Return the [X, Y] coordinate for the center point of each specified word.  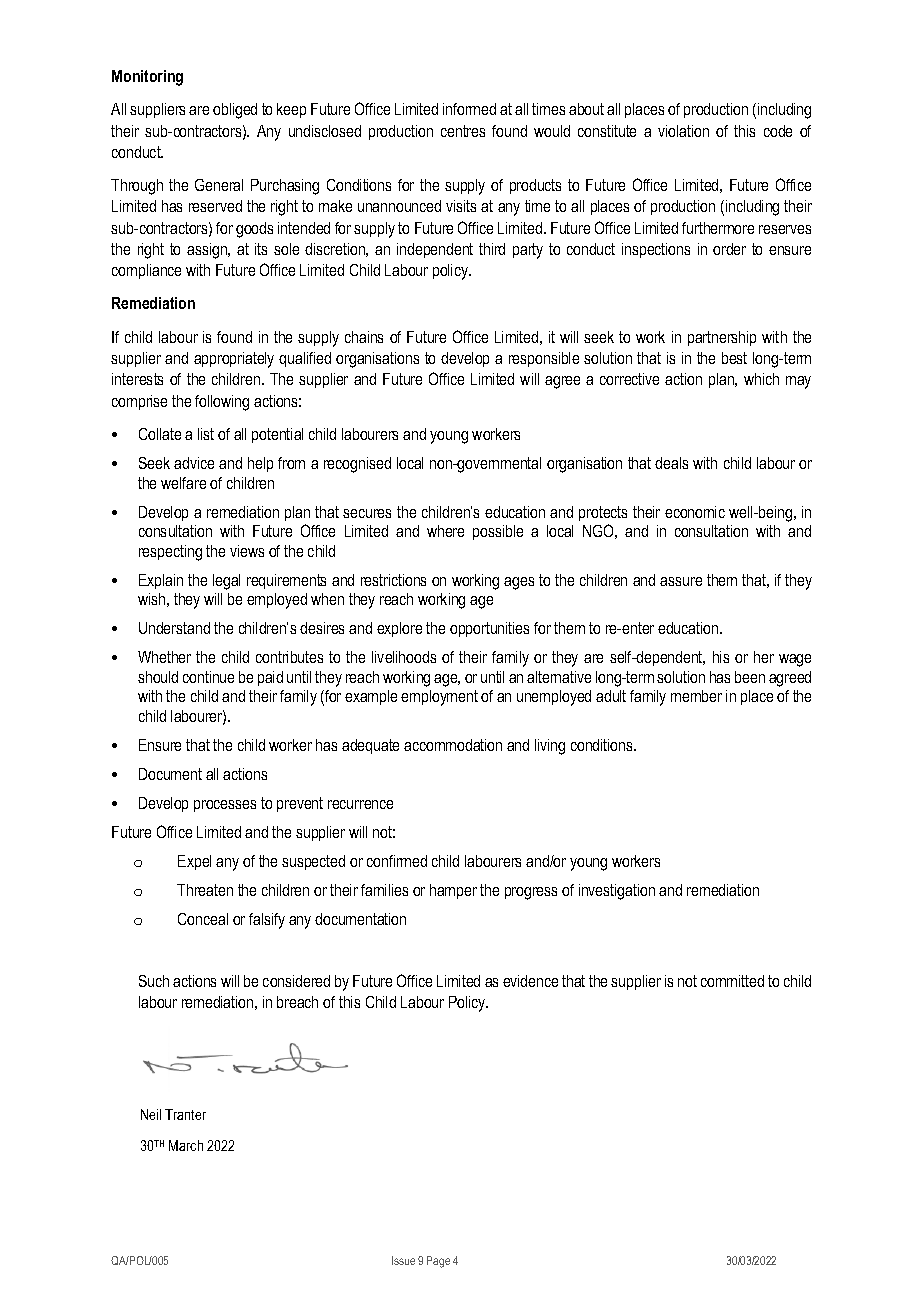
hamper [453, 891]
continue [208, 677]
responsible [544, 359]
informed [469, 109]
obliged [235, 111]
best [734, 358]
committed [732, 981]
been [750, 677]
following [222, 403]
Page [438, 1262]
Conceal [203, 919]
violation [683, 131]
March [186, 1145]
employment [439, 698]
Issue [403, 1260]
